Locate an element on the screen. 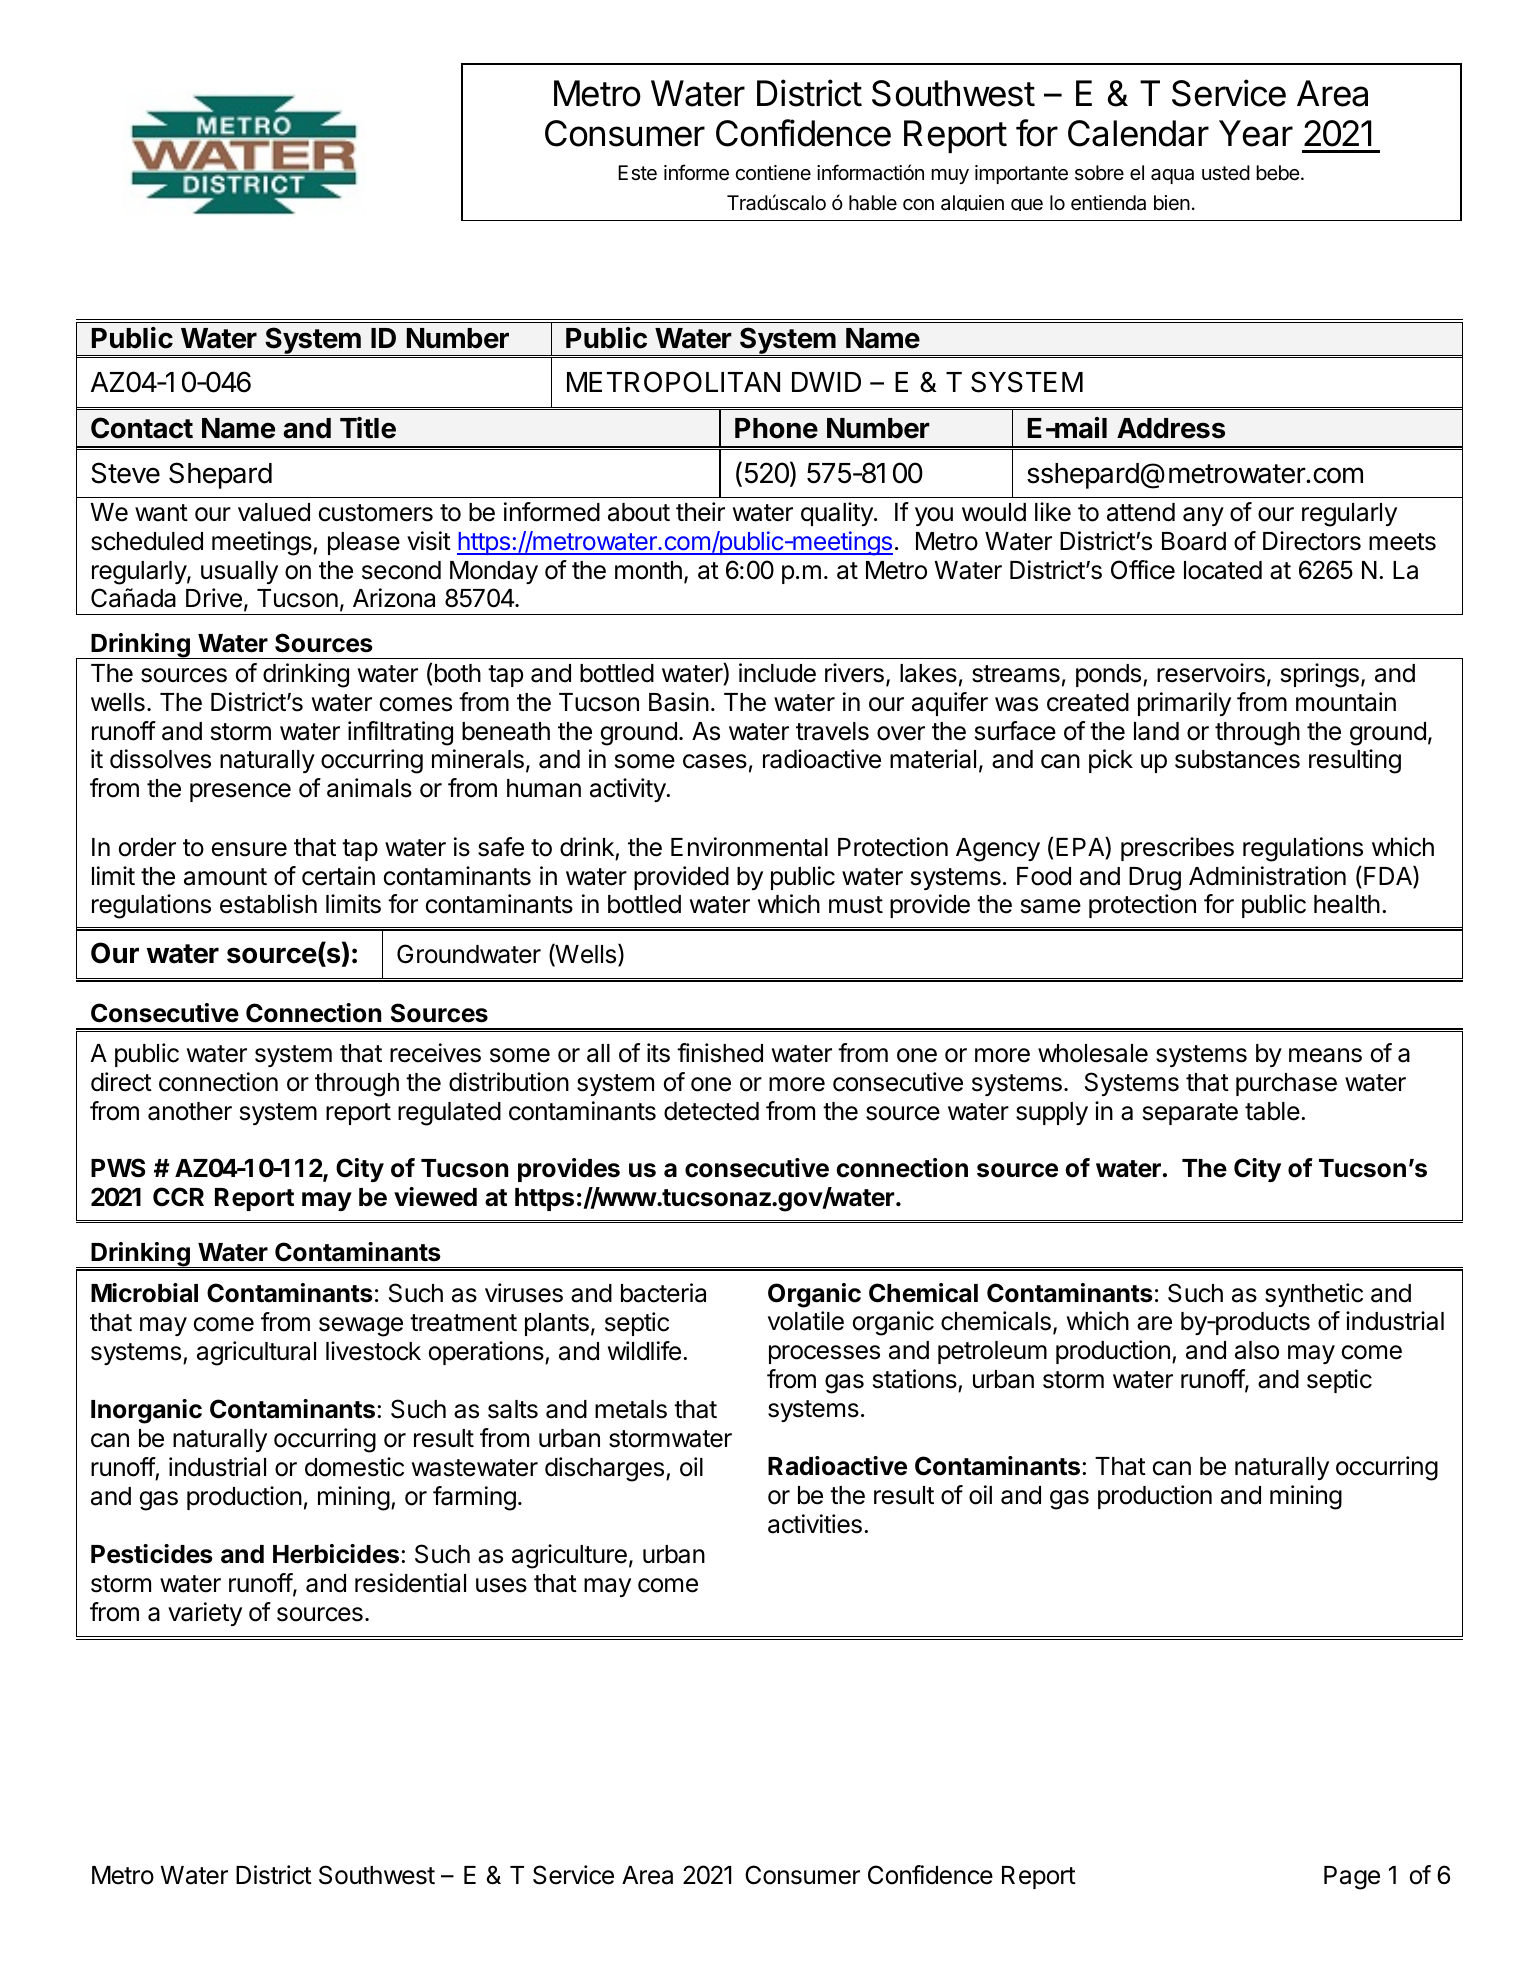  agricultural is located at coordinates (256, 1353).
